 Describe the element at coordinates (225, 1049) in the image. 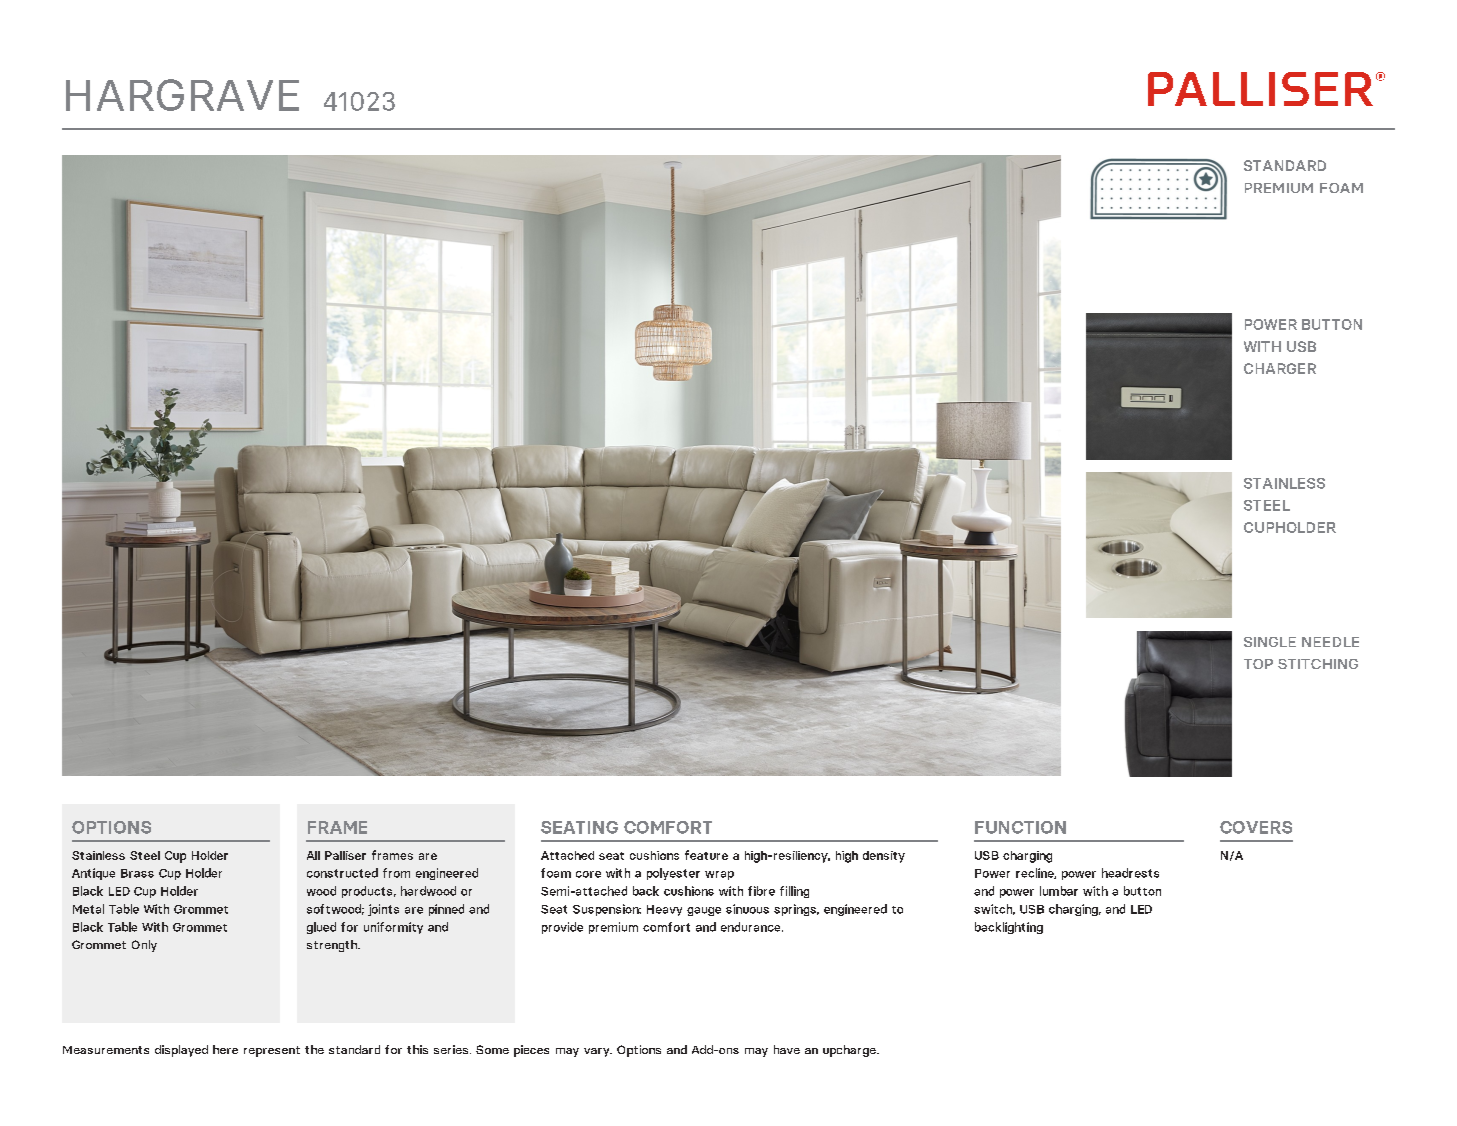

I see `here` at that location.
